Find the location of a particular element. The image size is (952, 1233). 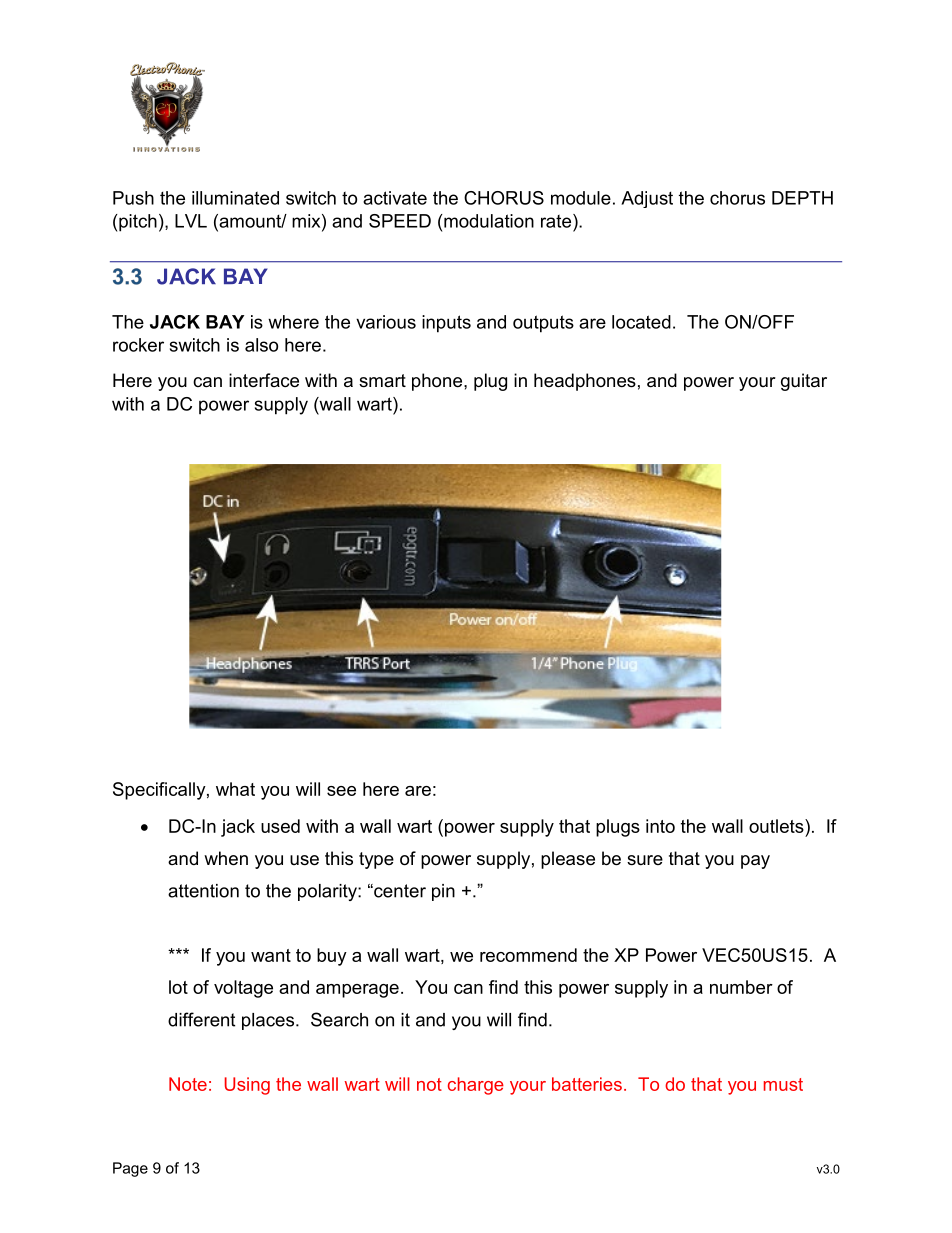

when is located at coordinates (226, 858).
